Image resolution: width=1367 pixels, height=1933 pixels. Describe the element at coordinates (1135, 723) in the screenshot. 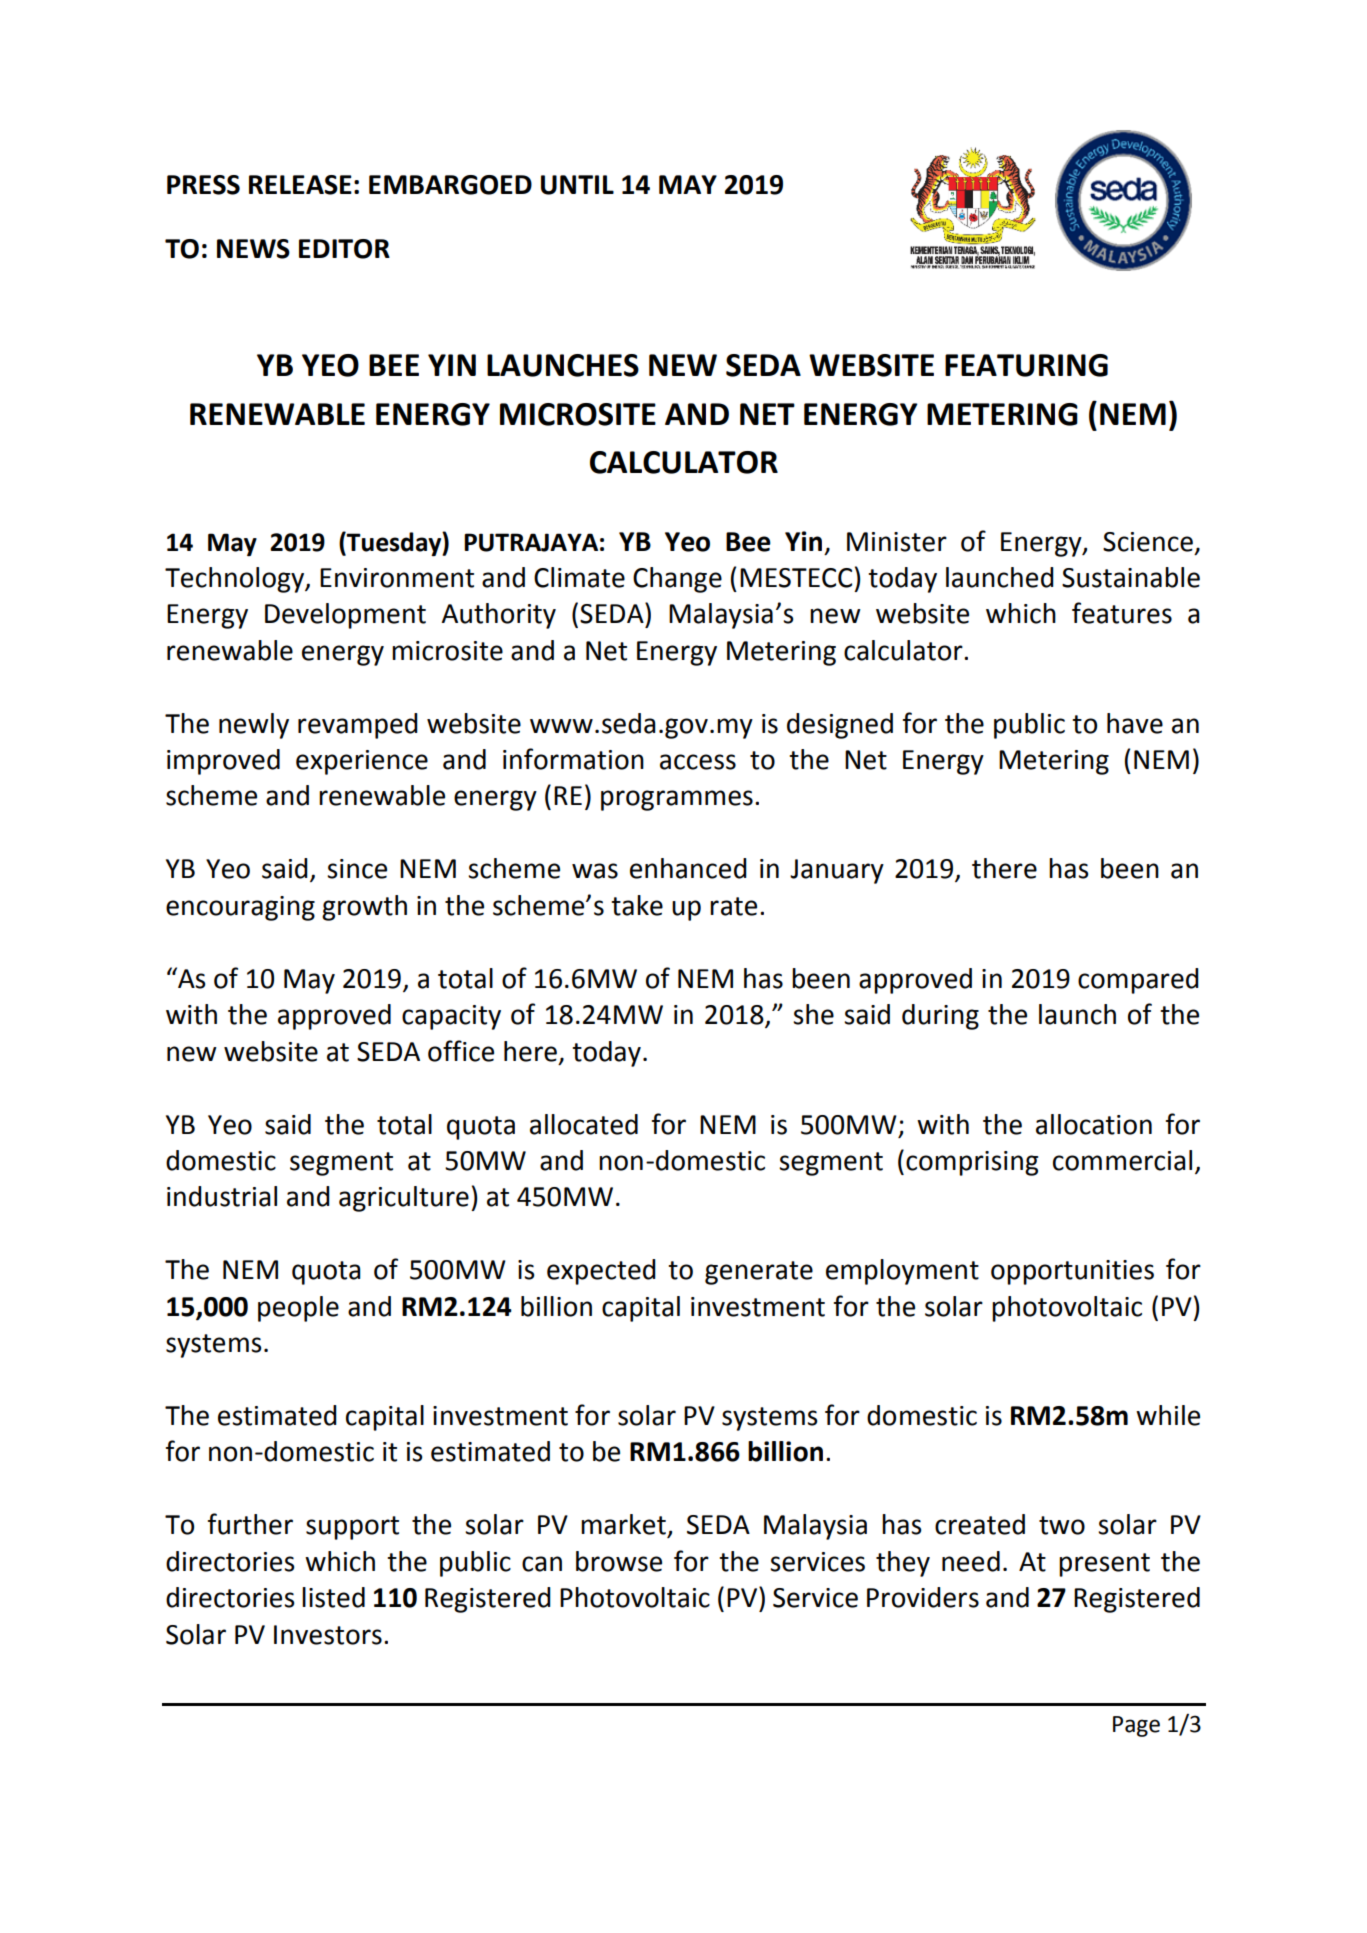

I see `have` at that location.
